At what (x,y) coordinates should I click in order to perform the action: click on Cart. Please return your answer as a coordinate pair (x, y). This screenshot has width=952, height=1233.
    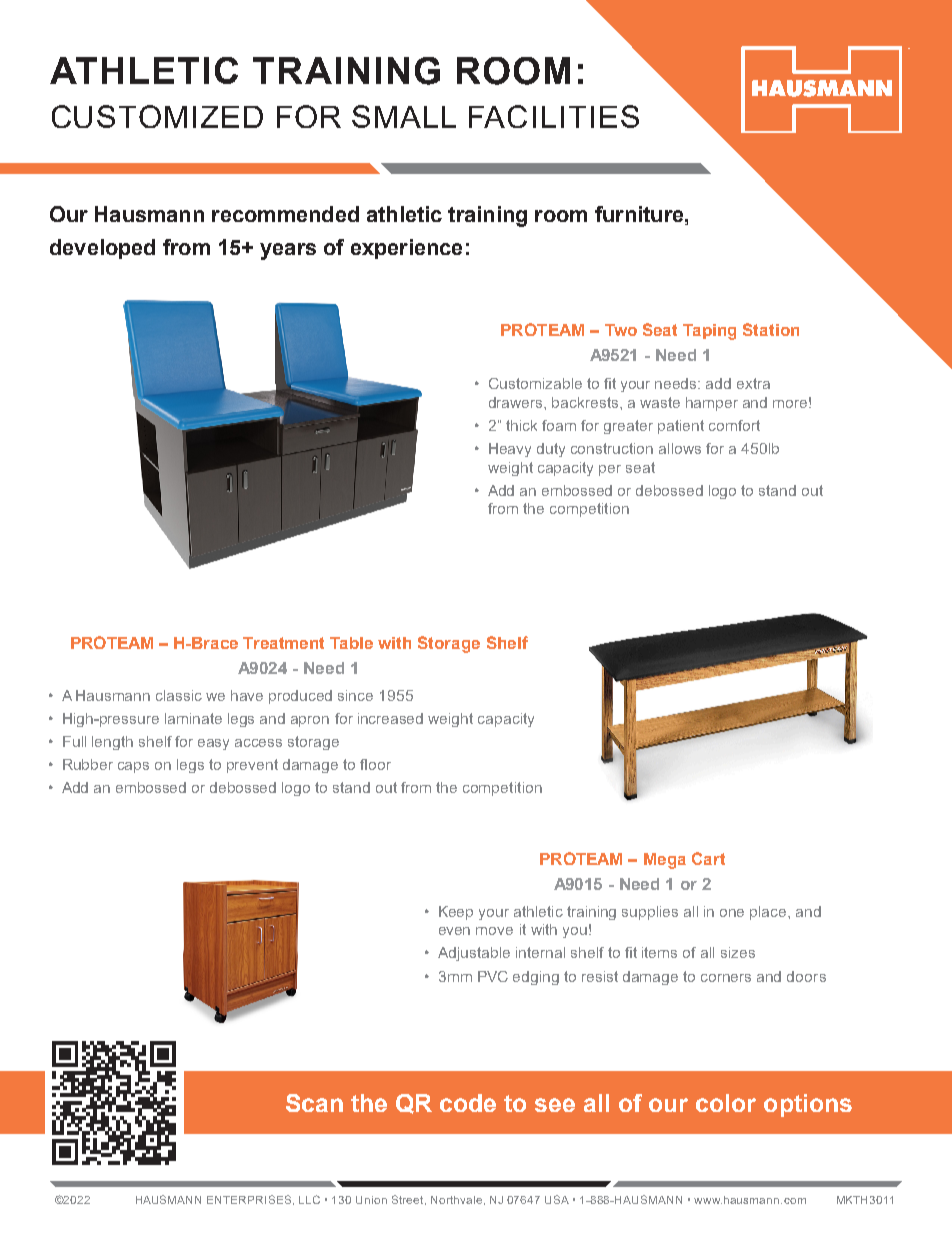
    Looking at the image, I should click on (708, 858).
